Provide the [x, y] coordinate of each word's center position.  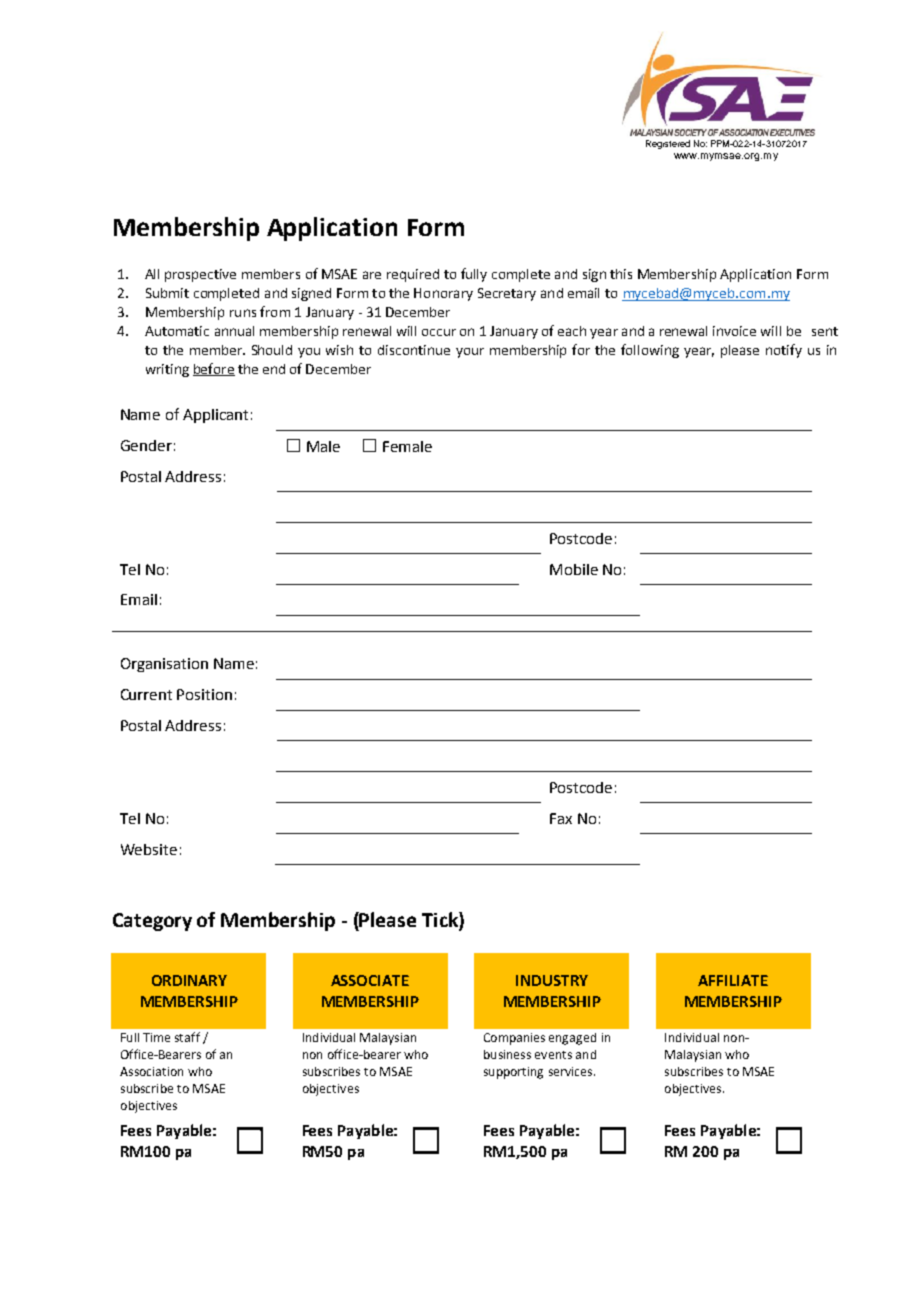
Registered [668, 144]
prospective [200, 275]
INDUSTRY [552, 980]
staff [187, 1037]
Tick [441, 921]
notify [784, 351]
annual [234, 331]
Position [204, 694]
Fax [561, 818]
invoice [734, 331]
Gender [146, 445]
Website [149, 849]
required [413, 275]
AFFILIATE [733, 980]
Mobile [574, 569]
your [470, 353]
